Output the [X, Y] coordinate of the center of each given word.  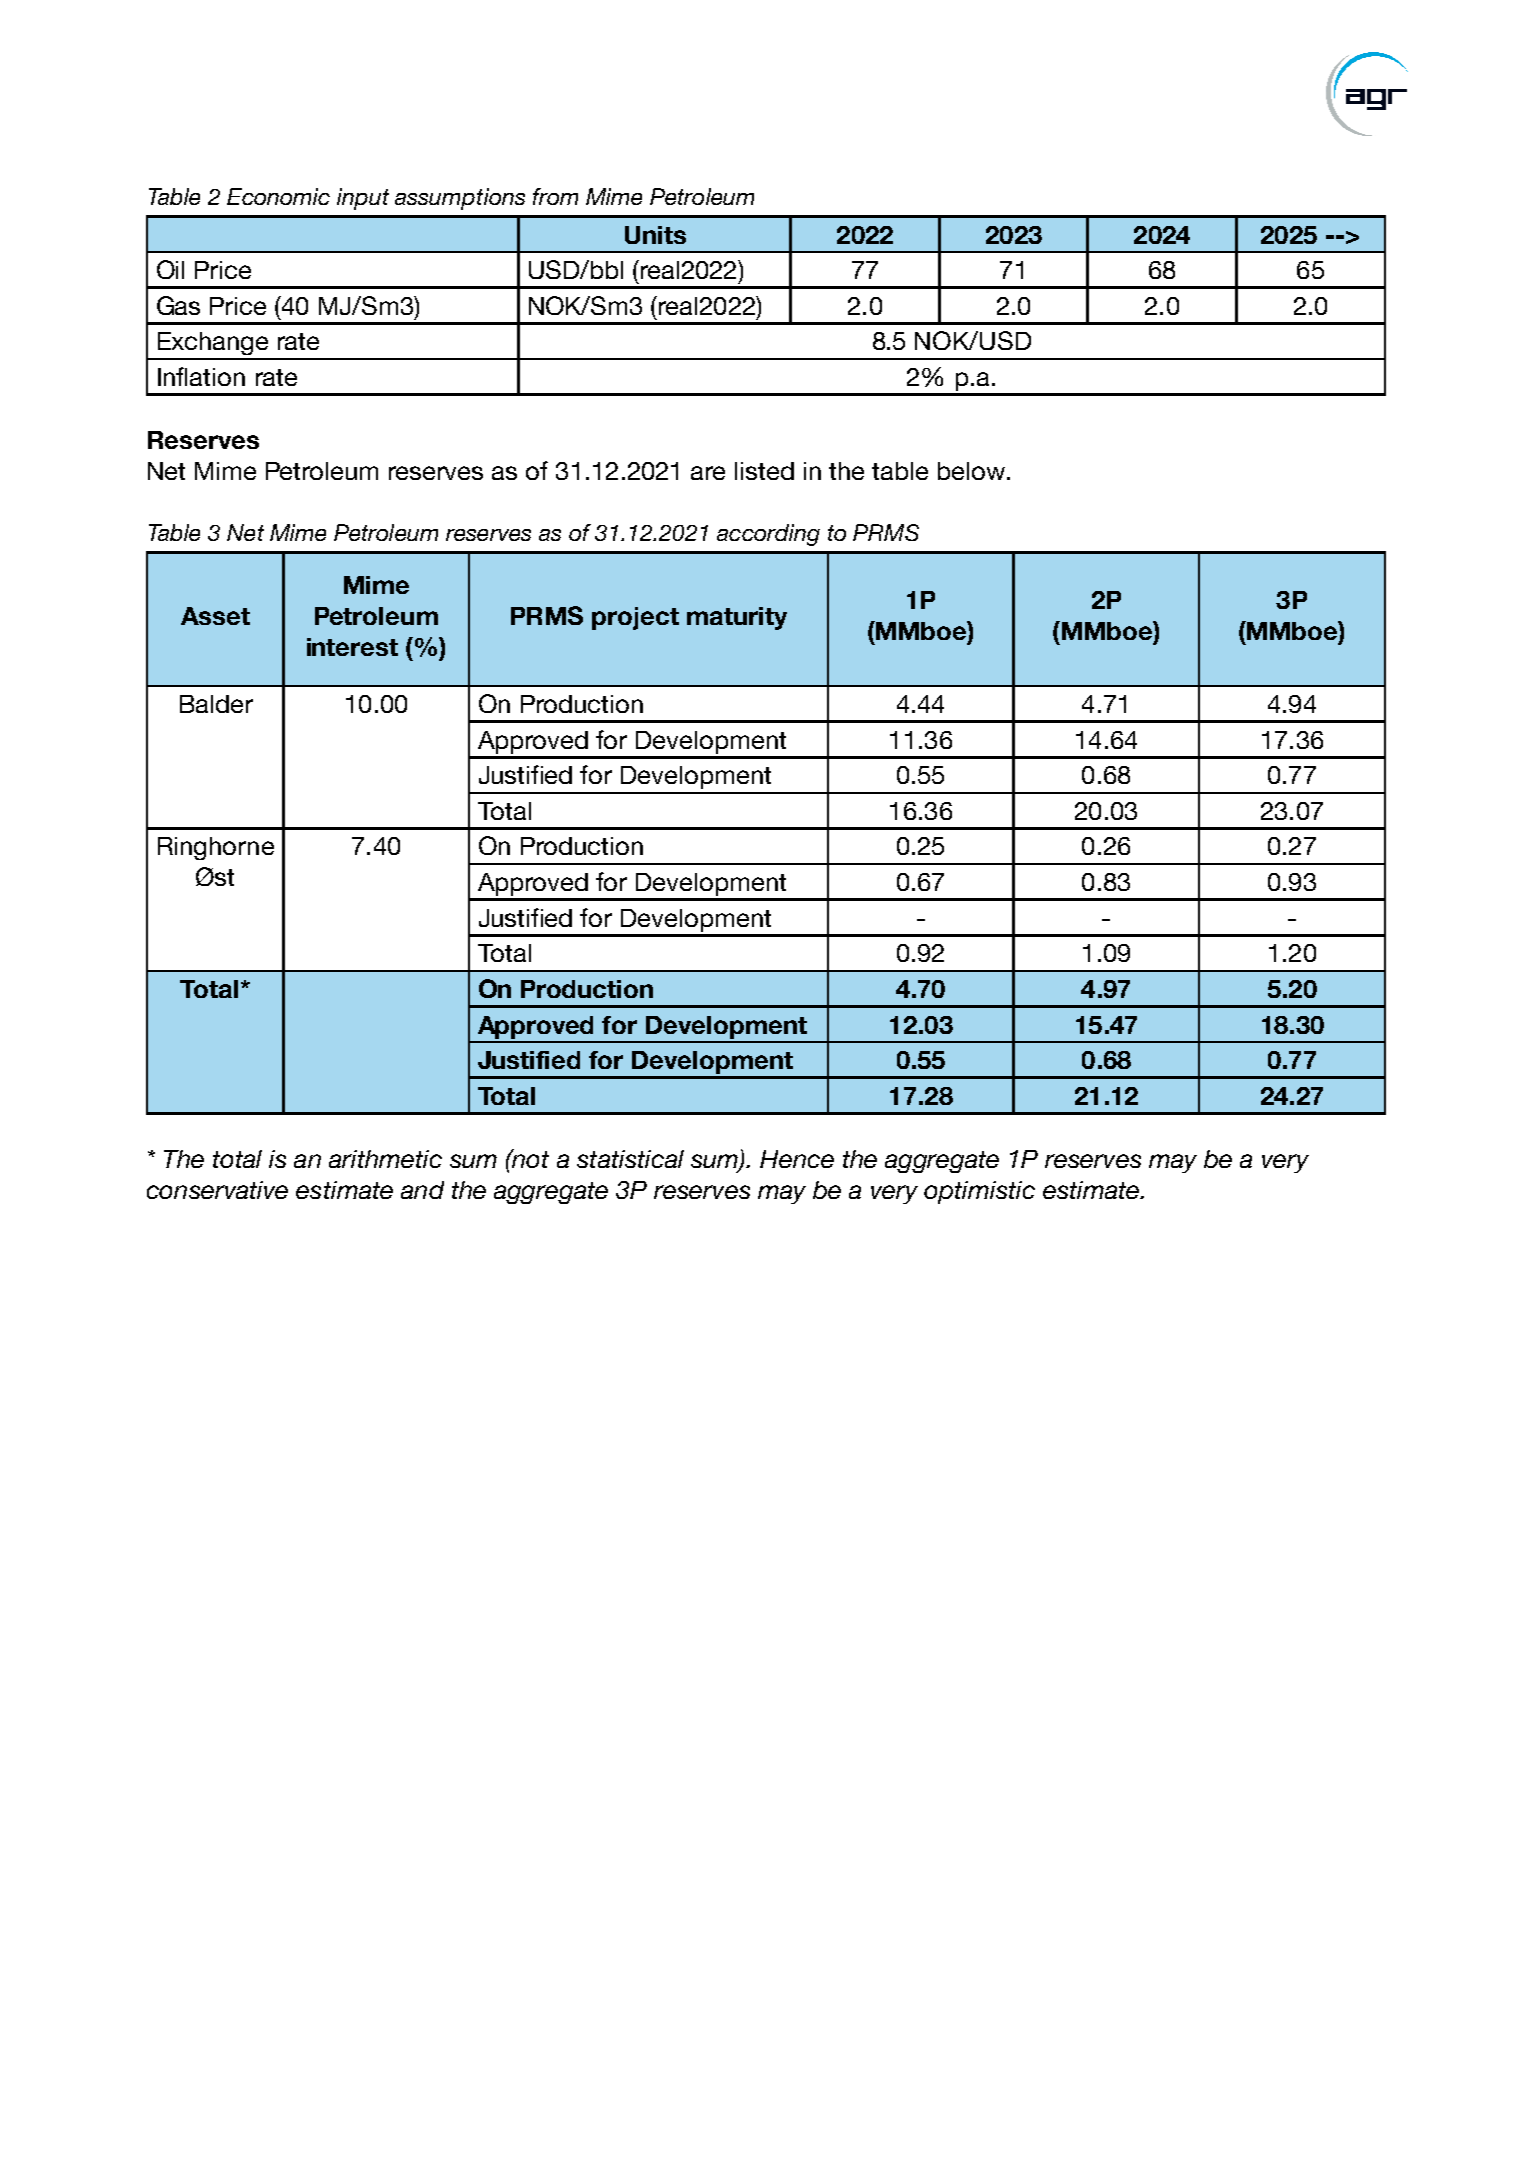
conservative [217, 1190]
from [555, 196]
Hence [797, 1159]
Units [655, 235]
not [529, 1158]
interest [352, 647]
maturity [737, 618]
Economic [278, 196]
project [635, 618]
